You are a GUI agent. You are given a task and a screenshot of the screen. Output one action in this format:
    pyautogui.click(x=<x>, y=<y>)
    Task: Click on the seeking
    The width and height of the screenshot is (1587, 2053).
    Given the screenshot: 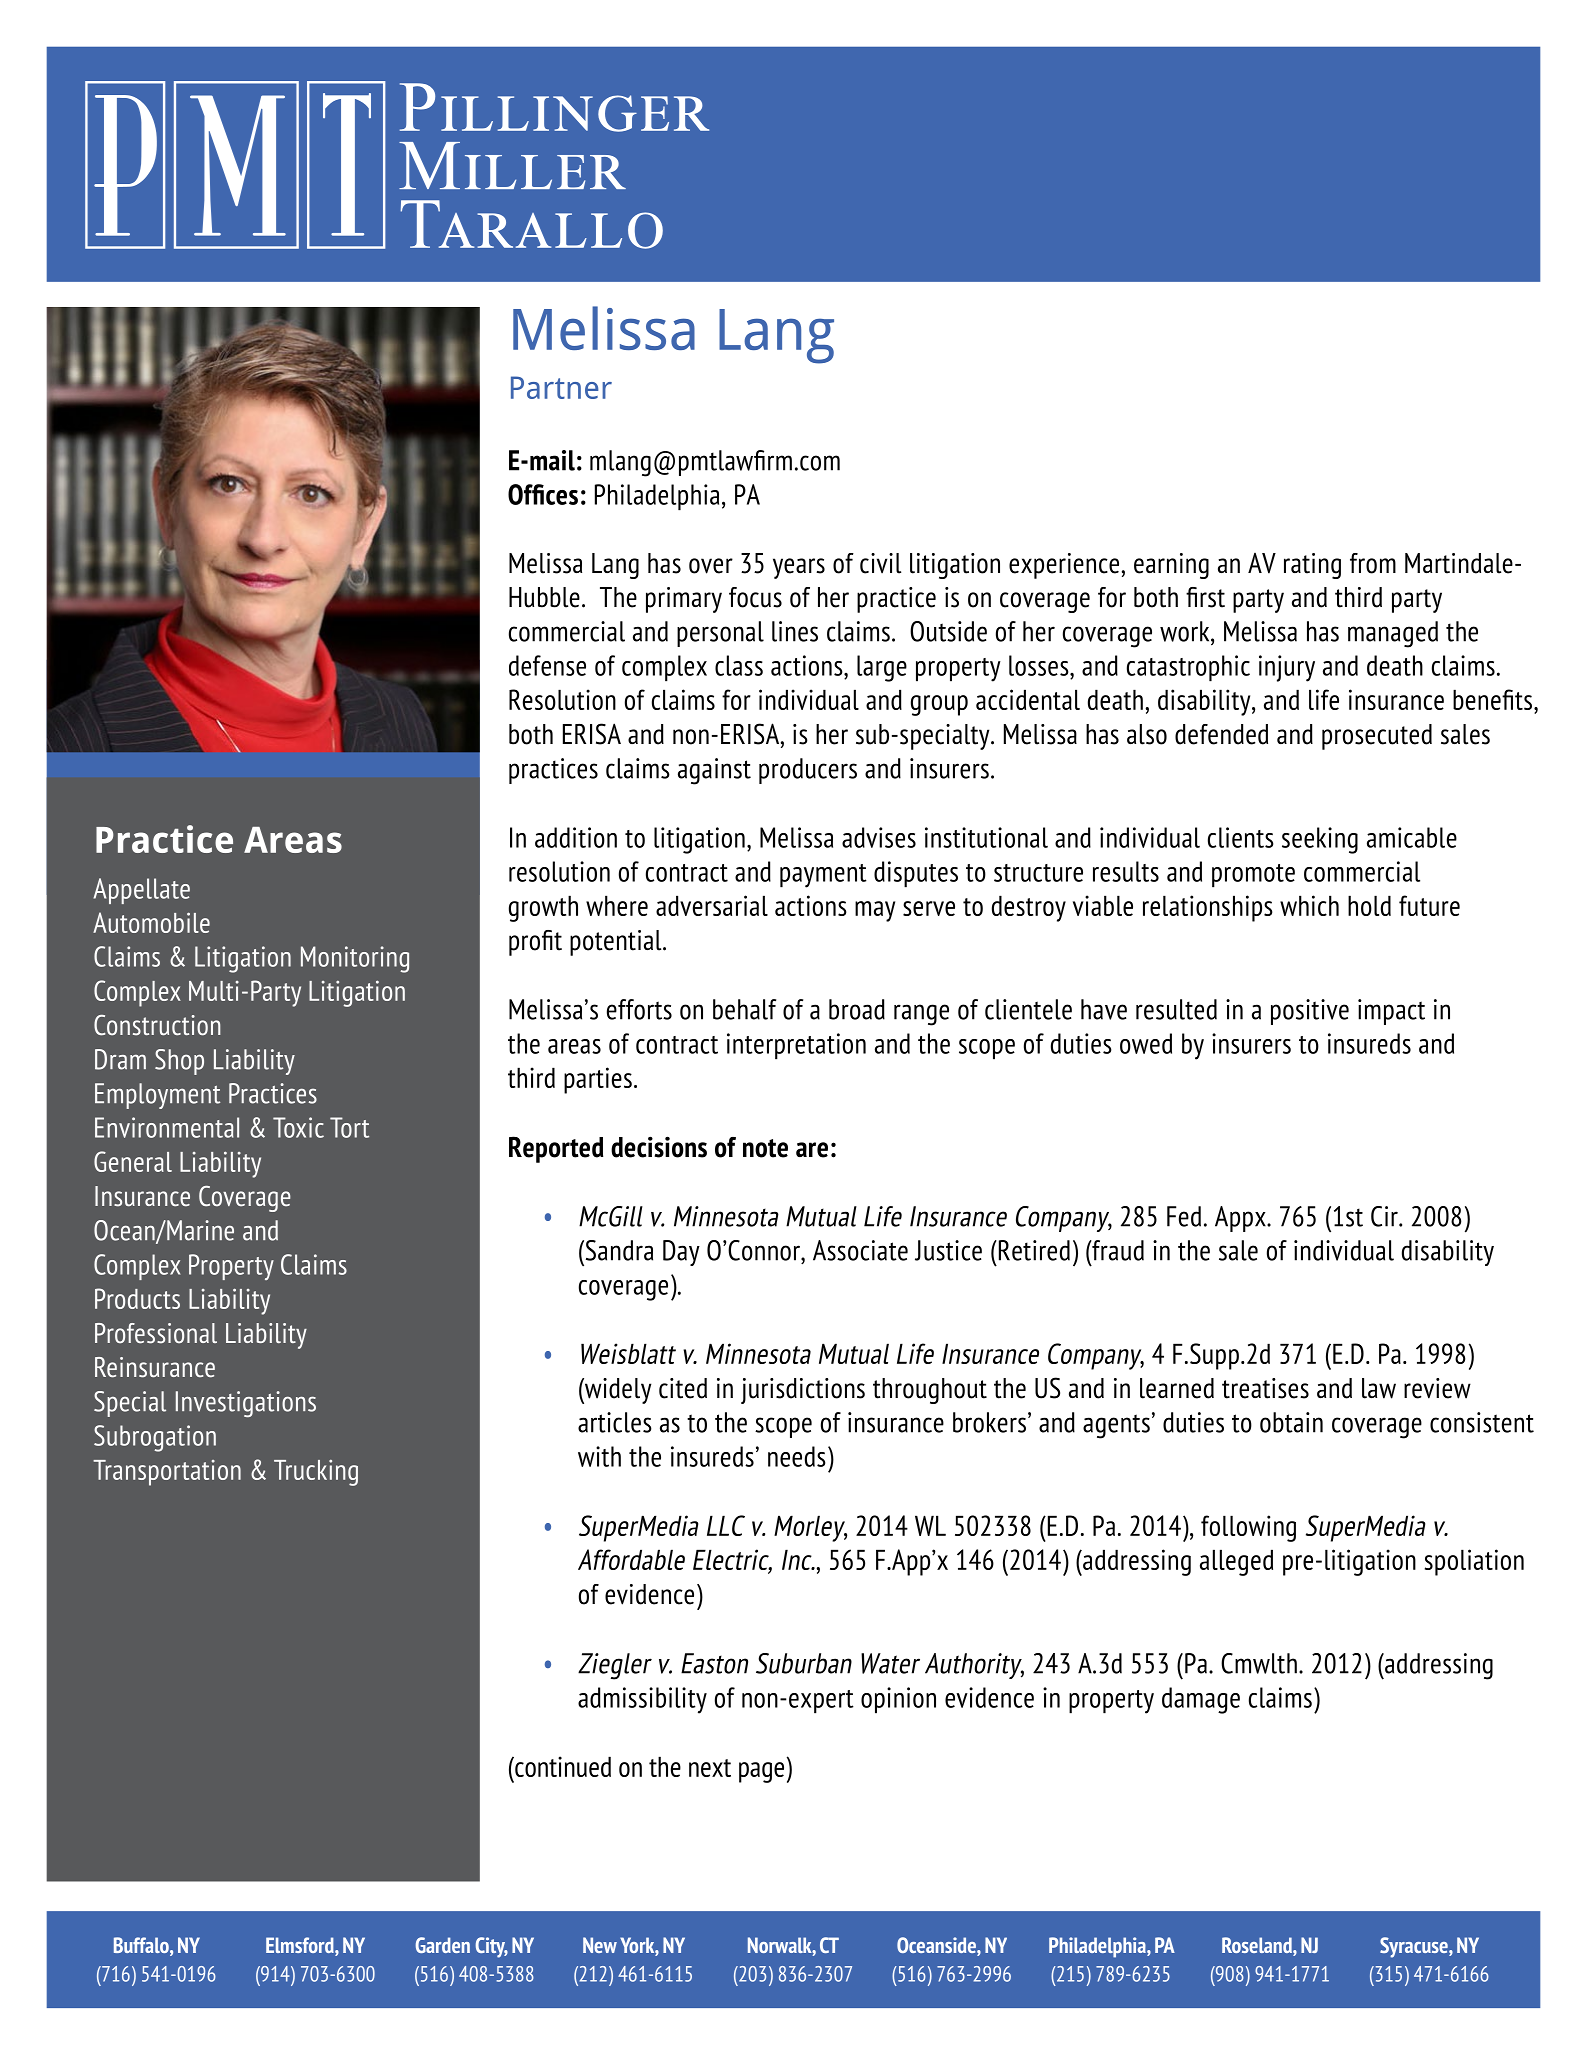 What is the action you would take?
    pyautogui.click(x=1320, y=840)
